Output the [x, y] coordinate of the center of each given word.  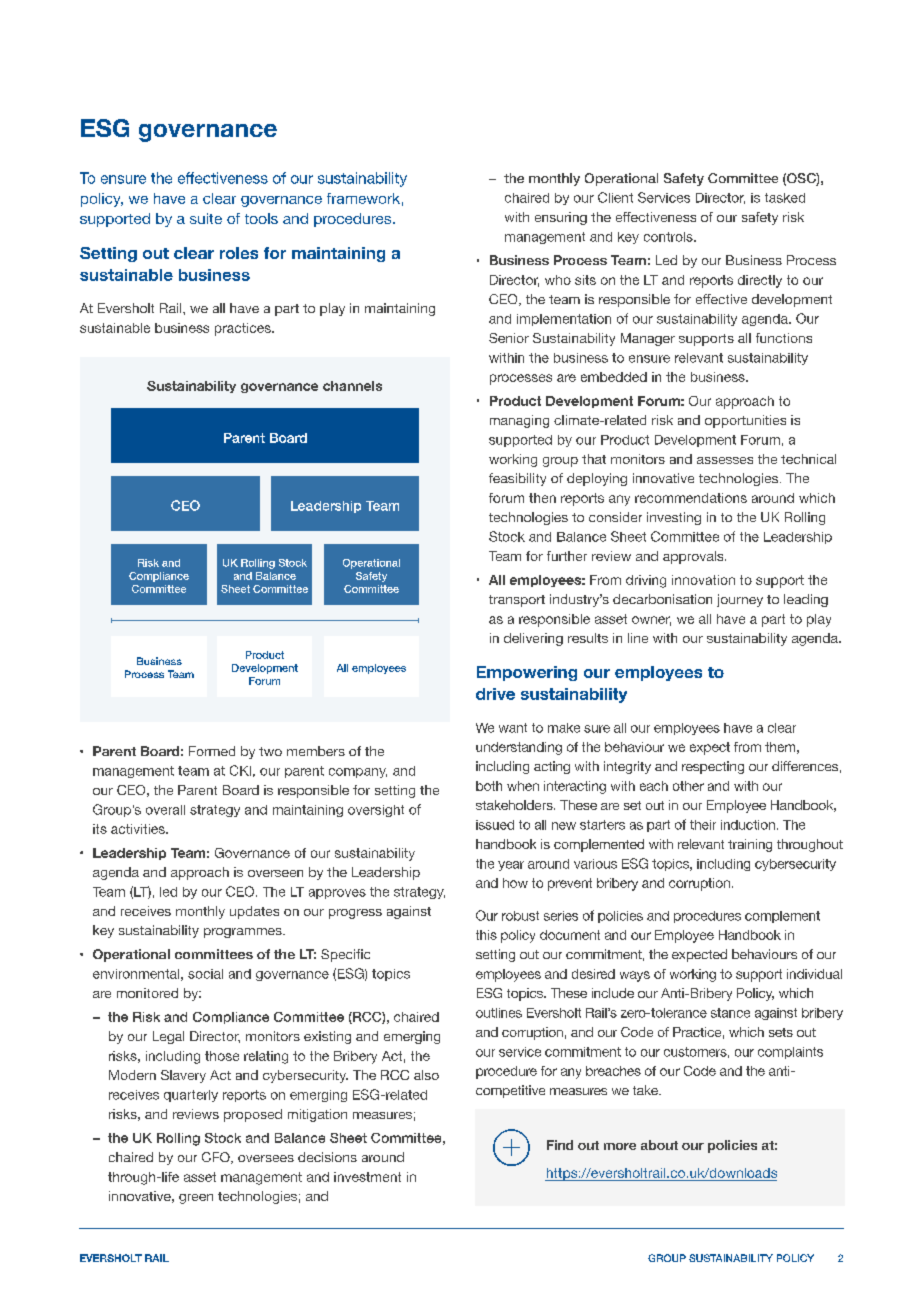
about [659, 1145]
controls [669, 237]
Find [560, 1145]
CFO [217, 1158]
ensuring [561, 218]
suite [206, 218]
